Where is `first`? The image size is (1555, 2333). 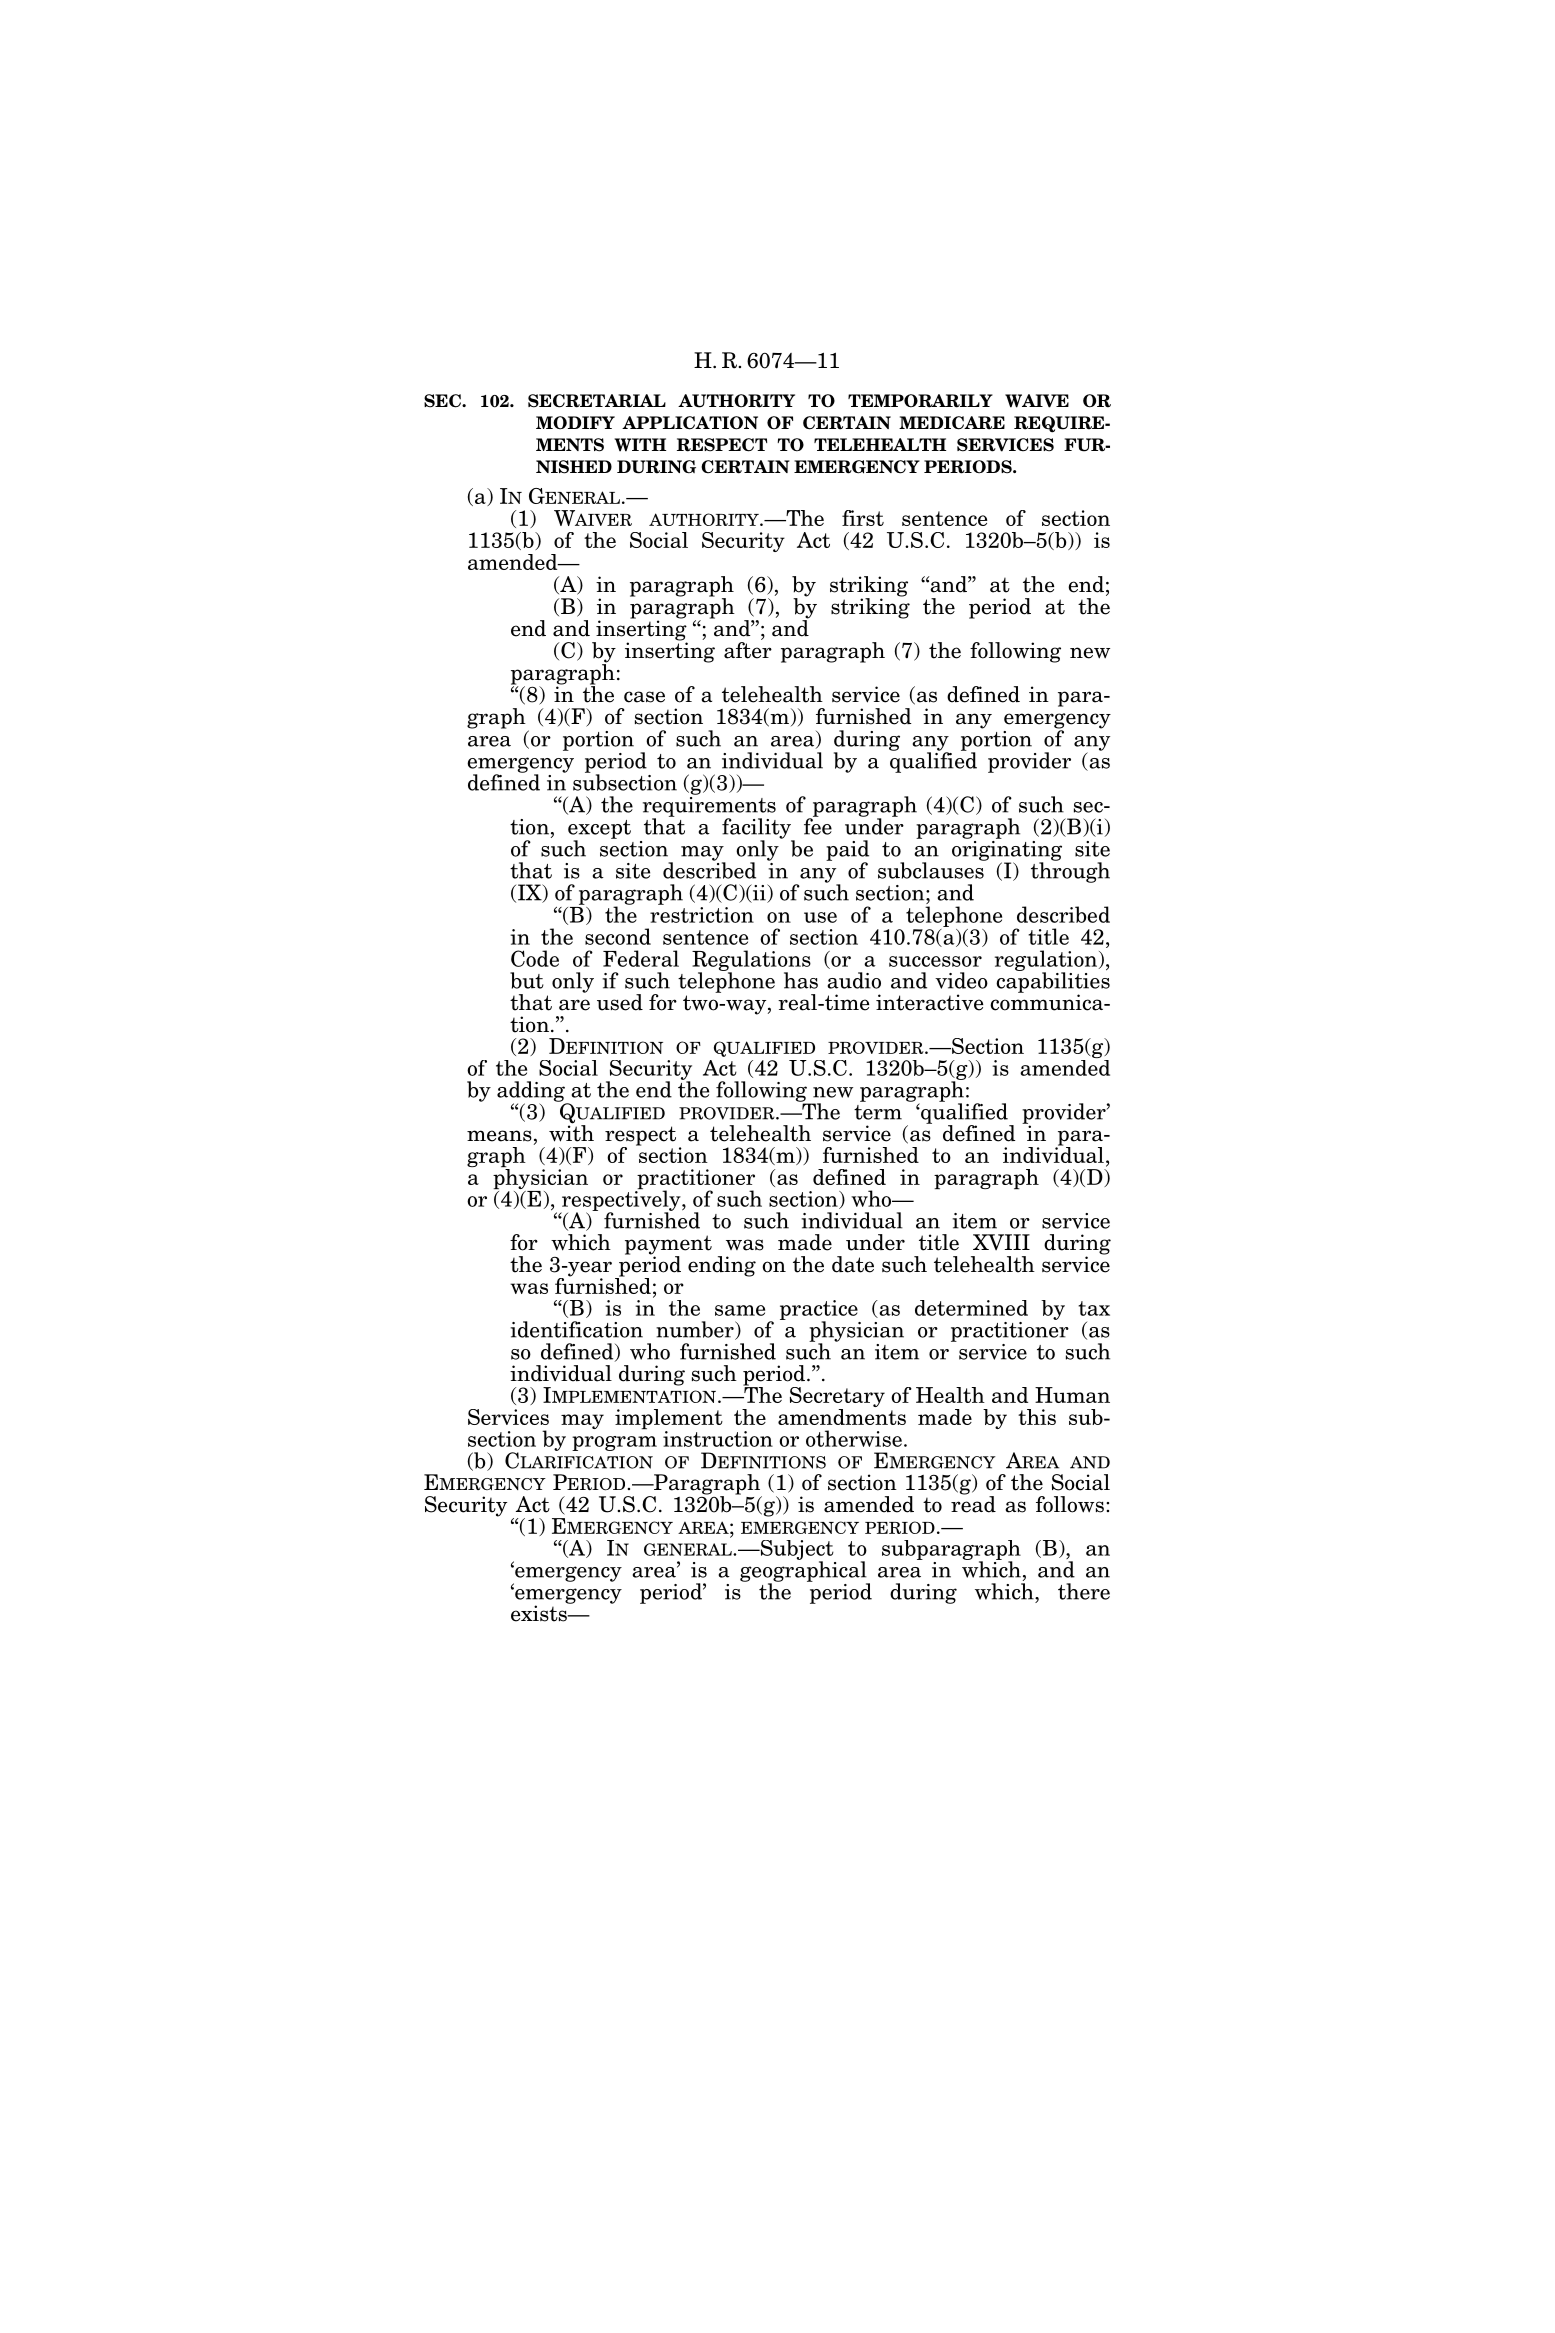
first is located at coordinates (863, 518).
